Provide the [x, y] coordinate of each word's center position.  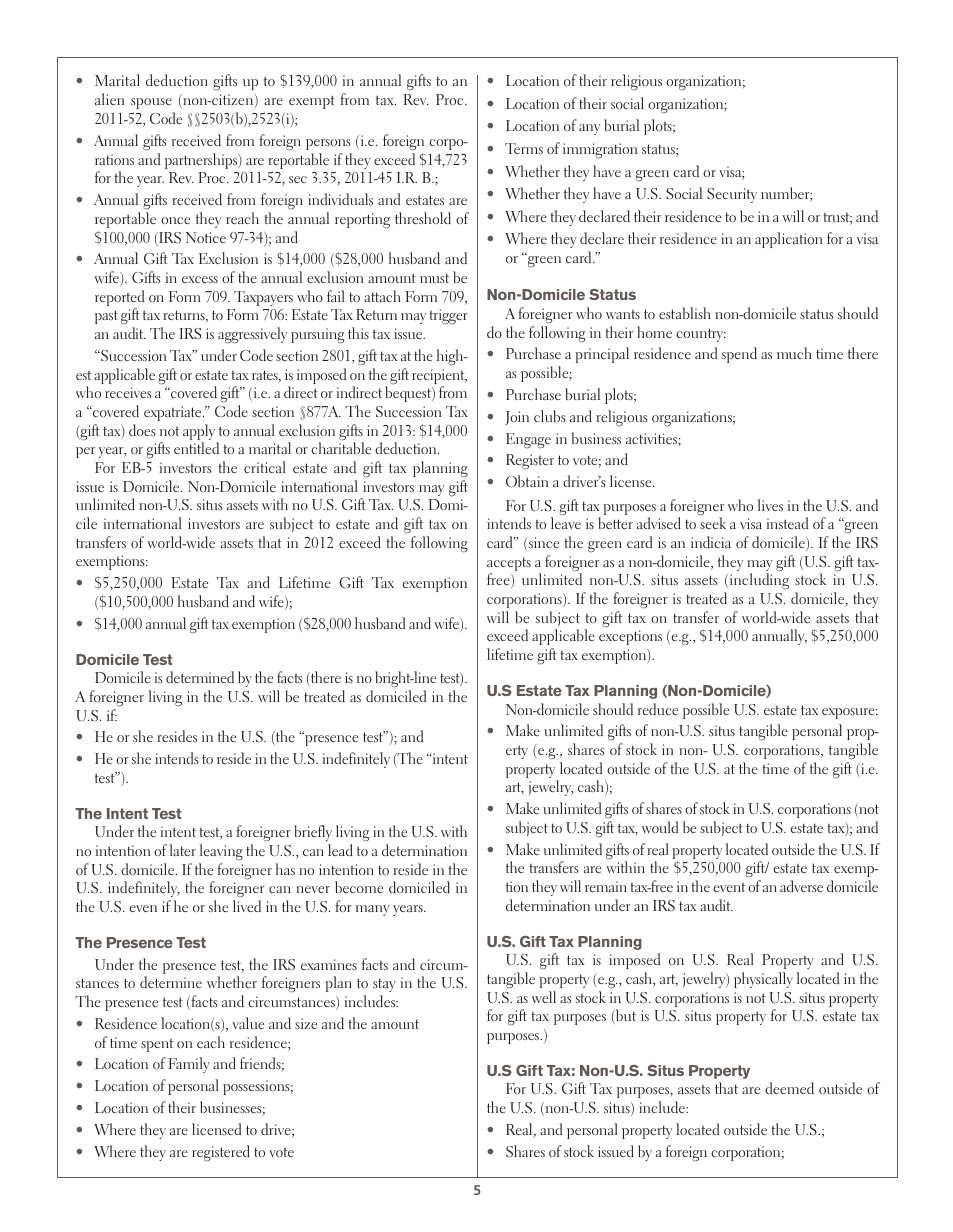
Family [189, 1065]
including [758, 581]
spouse [151, 103]
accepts [509, 565]
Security [732, 195]
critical [265, 467]
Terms [524, 148]
